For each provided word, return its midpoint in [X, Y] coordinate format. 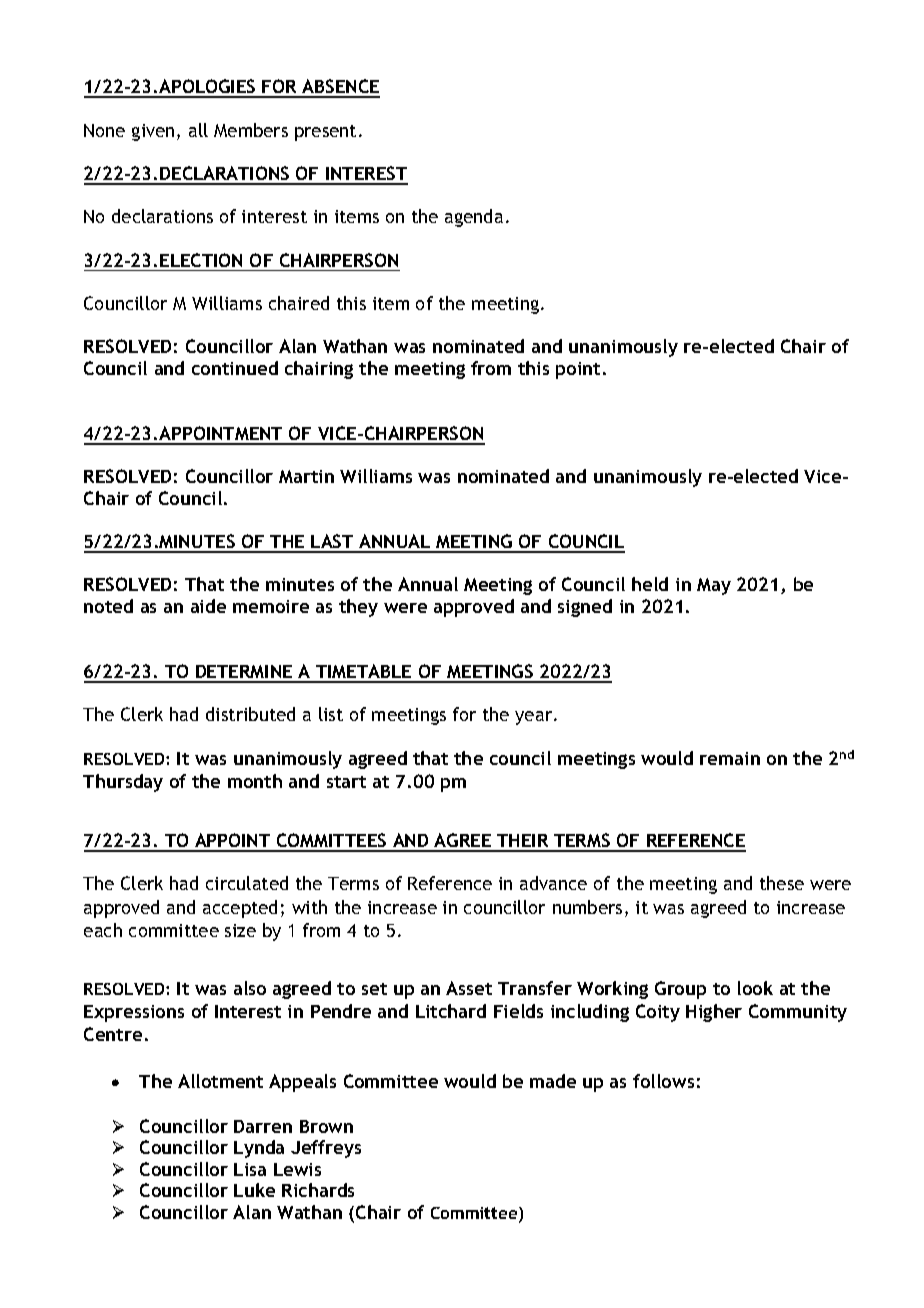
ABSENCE [340, 88]
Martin [306, 476]
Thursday [123, 783]
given [153, 132]
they [358, 608]
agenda [474, 218]
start [346, 782]
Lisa [250, 1169]
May [714, 586]
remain [730, 758]
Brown [326, 1126]
